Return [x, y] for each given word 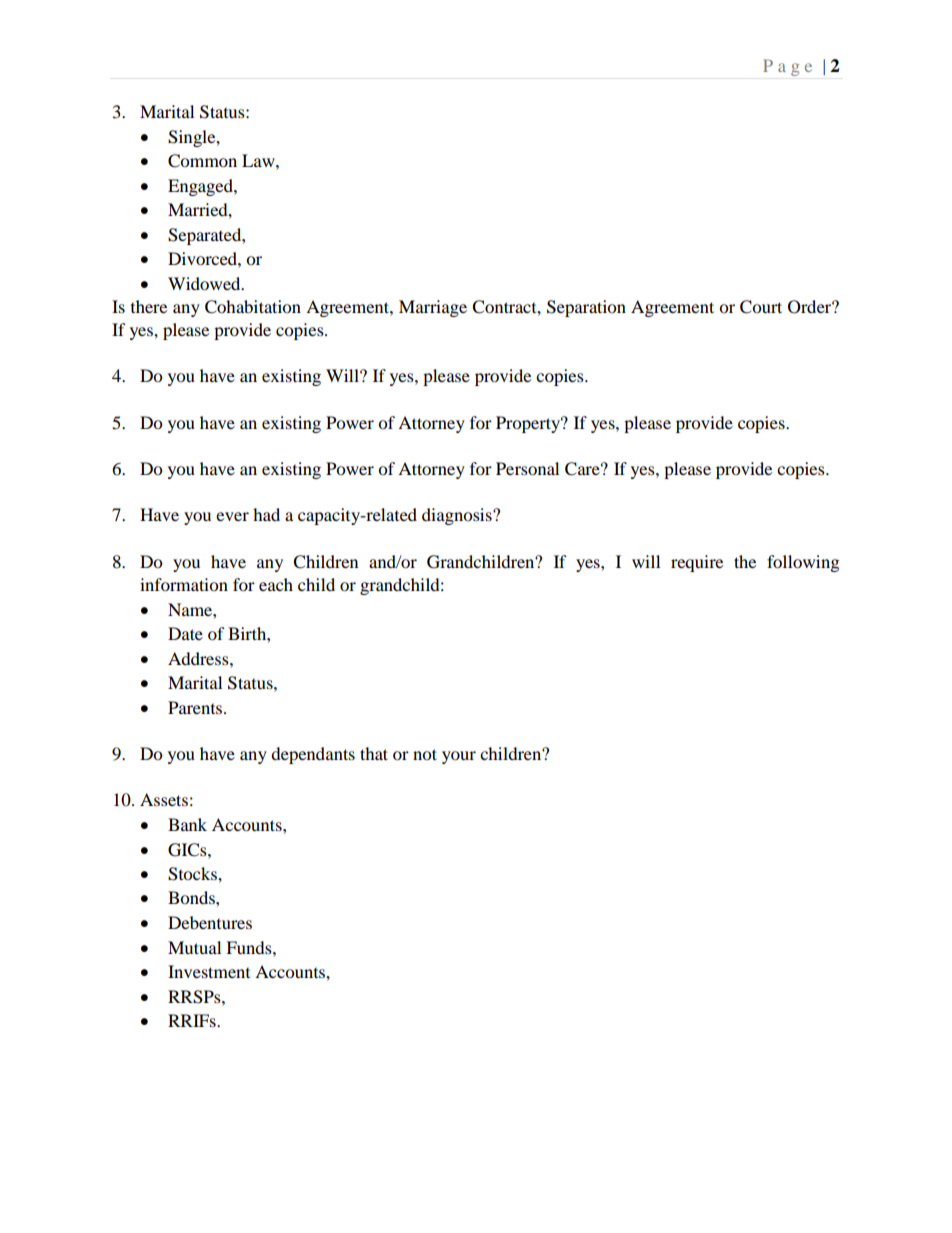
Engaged [201, 187]
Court [761, 307]
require [697, 563]
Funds [250, 947]
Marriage [433, 308]
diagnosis [458, 516]
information [184, 584]
